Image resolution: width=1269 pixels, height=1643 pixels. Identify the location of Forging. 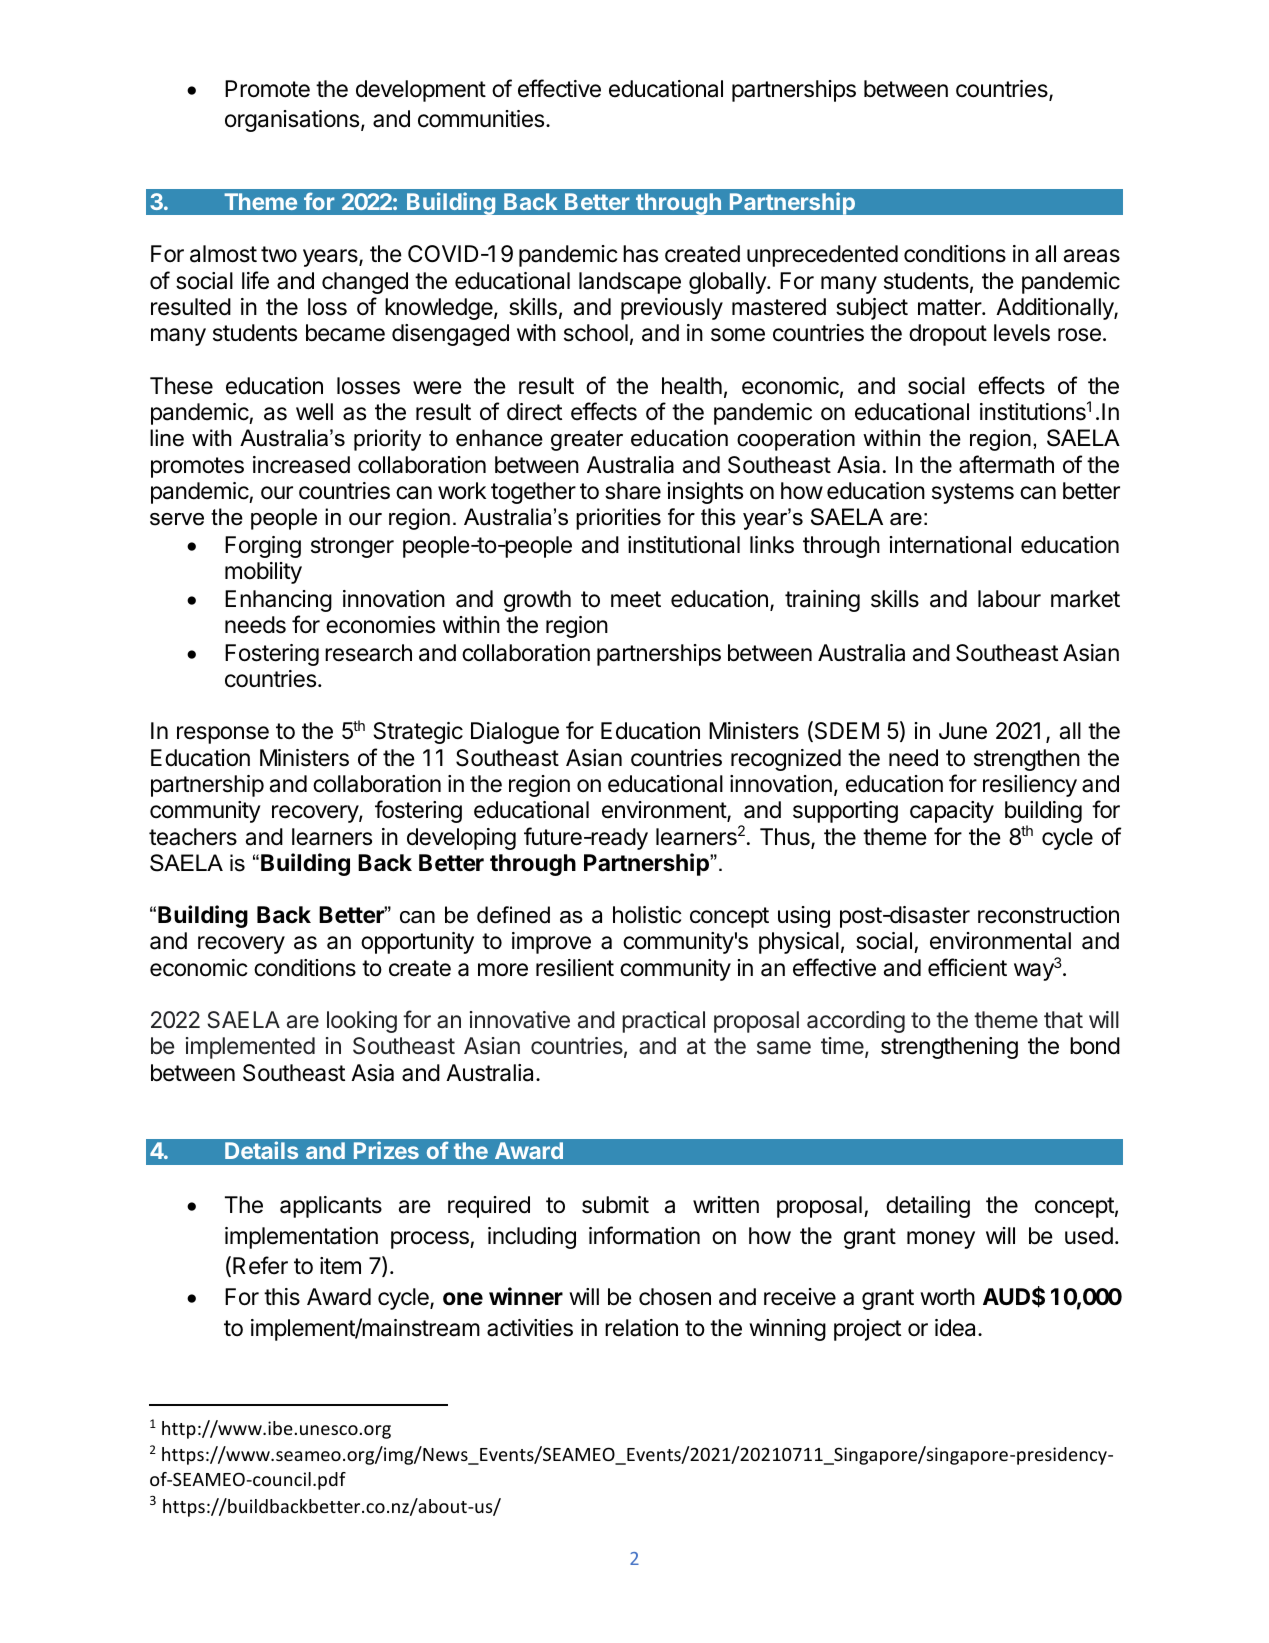
(263, 547).
